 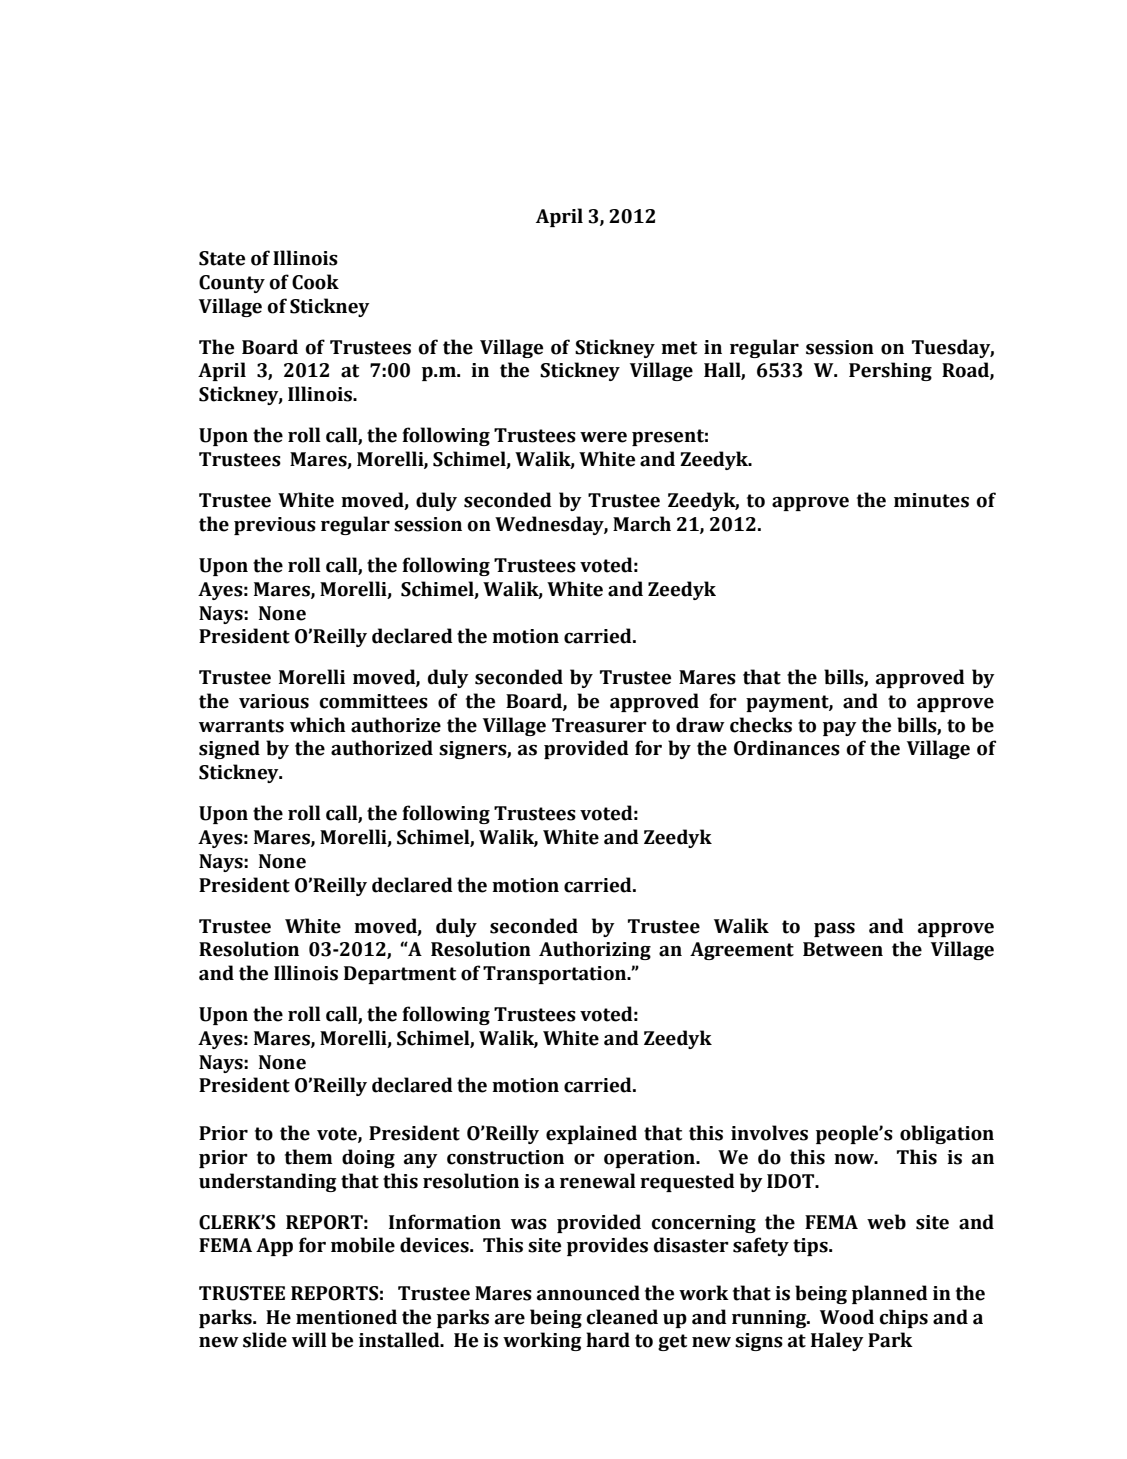 What do you see at coordinates (679, 348) in the document?
I see `met` at bounding box center [679, 348].
